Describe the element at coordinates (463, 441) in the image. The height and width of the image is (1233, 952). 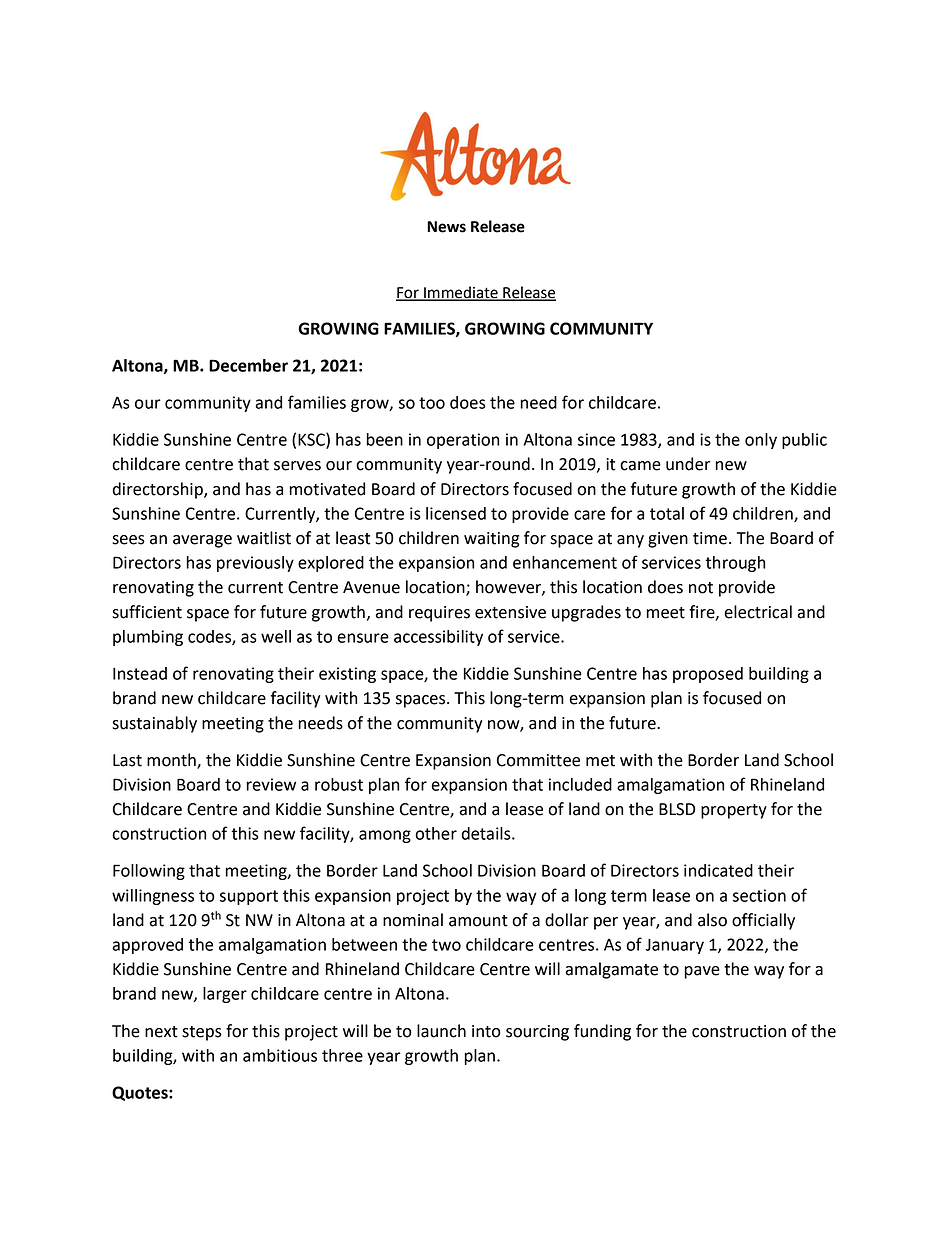
I see `operation` at that location.
